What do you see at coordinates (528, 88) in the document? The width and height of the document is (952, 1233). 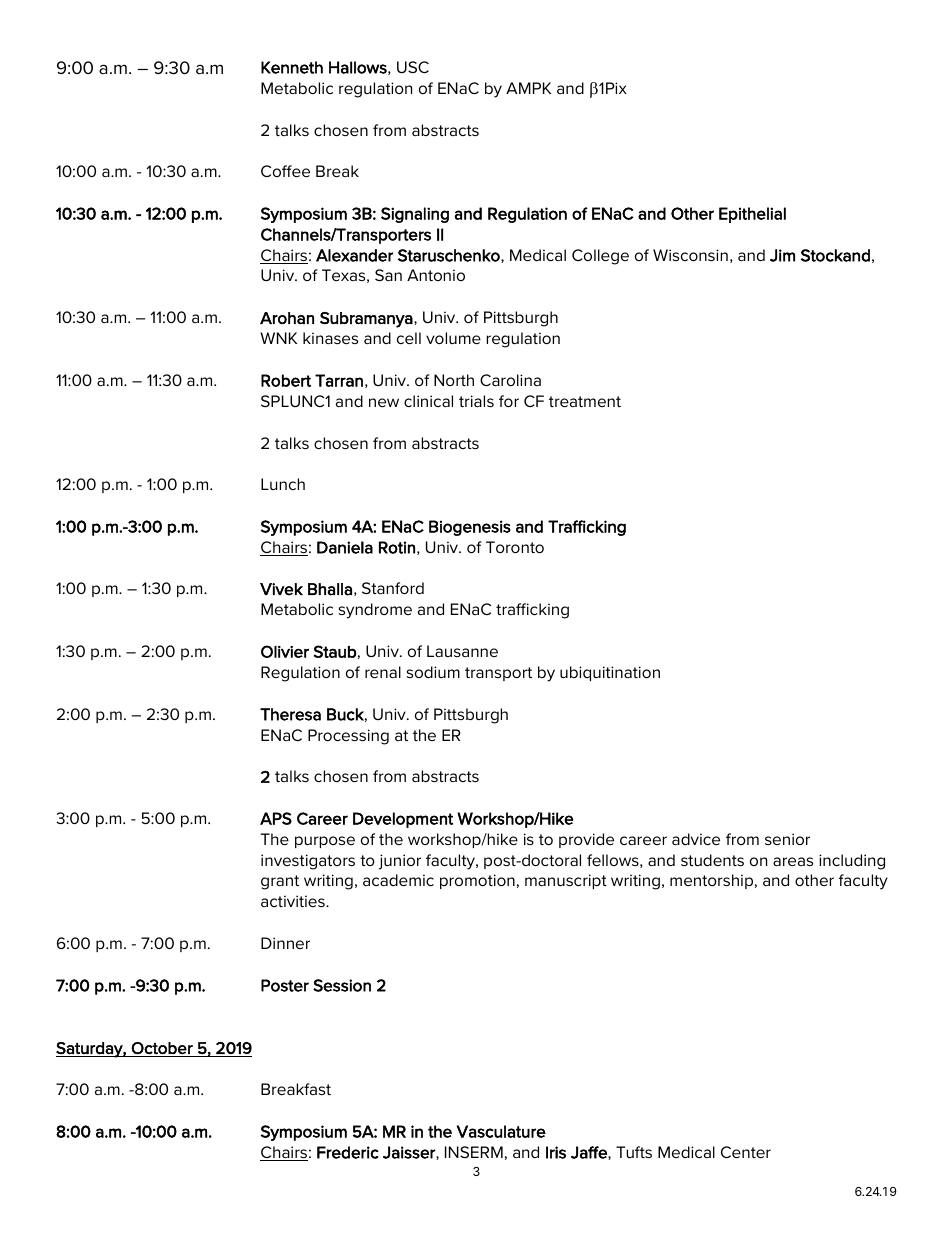 I see `AMPK` at bounding box center [528, 88].
